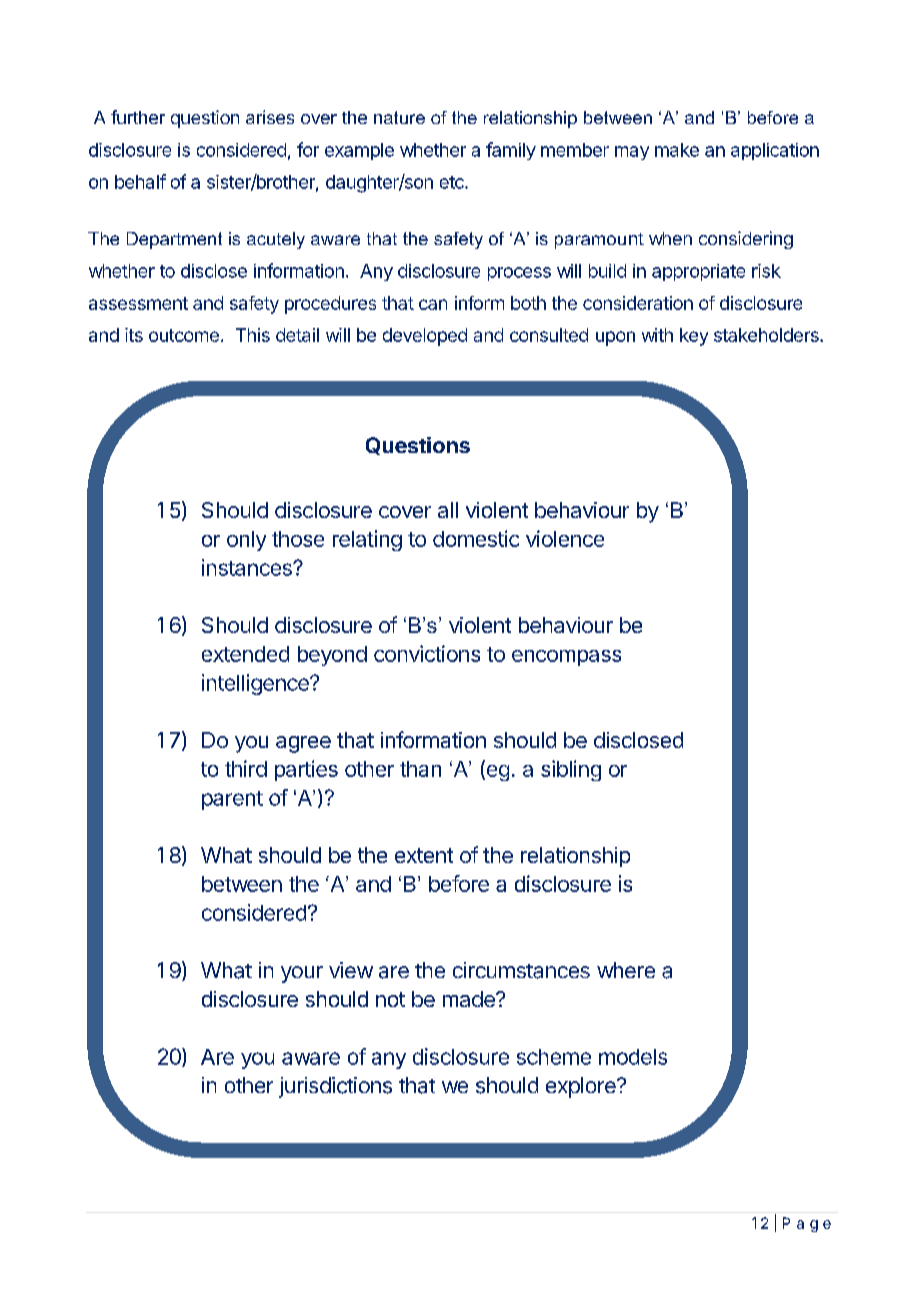 Image resolution: width=924 pixels, height=1308 pixels. I want to click on outcome, so click(184, 335).
